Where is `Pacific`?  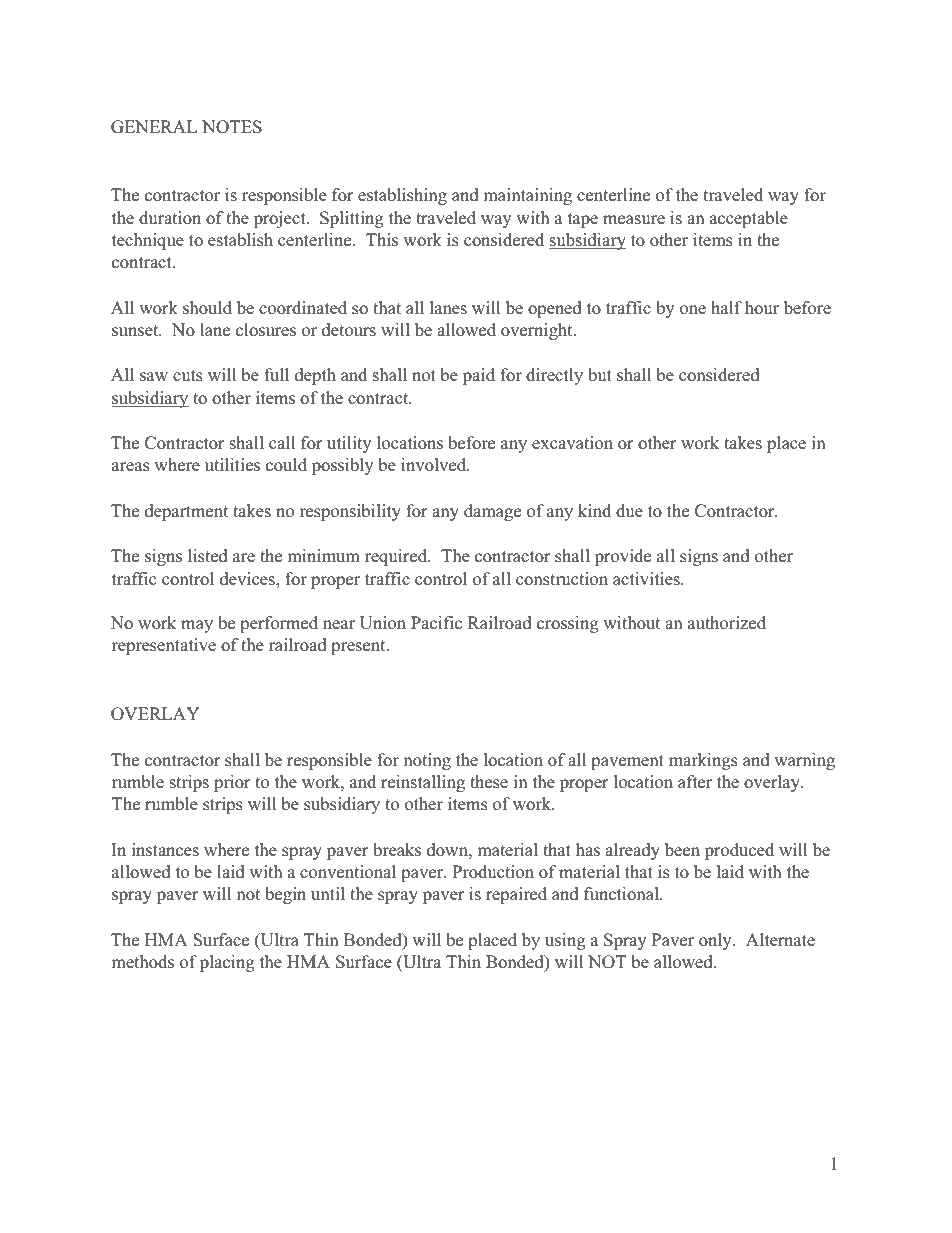 Pacific is located at coordinates (436, 622).
